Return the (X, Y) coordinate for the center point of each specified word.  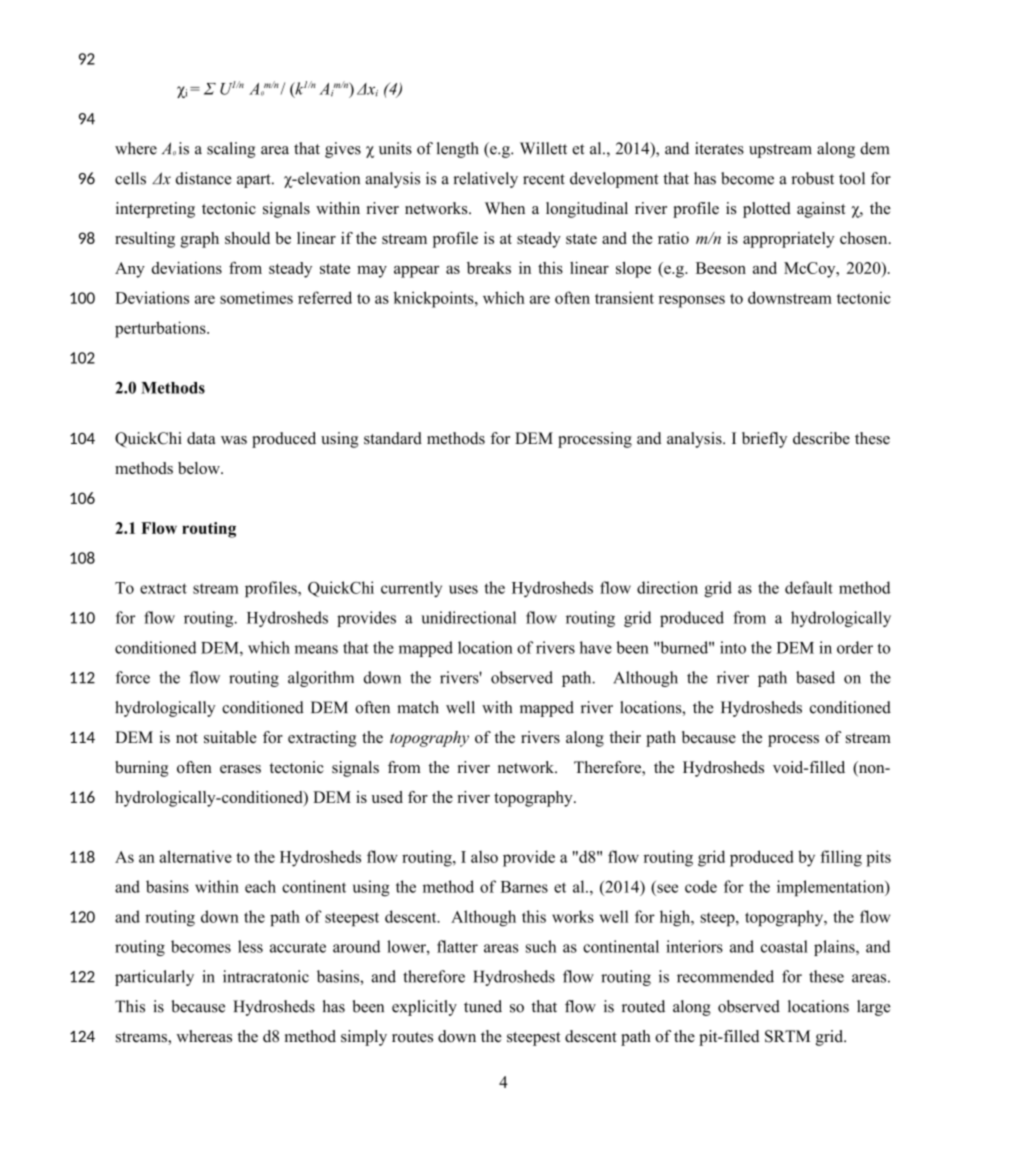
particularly (154, 978)
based (815, 677)
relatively (485, 180)
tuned (483, 1006)
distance (204, 178)
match (418, 707)
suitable (230, 737)
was (234, 440)
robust (812, 178)
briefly (764, 440)
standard (393, 438)
